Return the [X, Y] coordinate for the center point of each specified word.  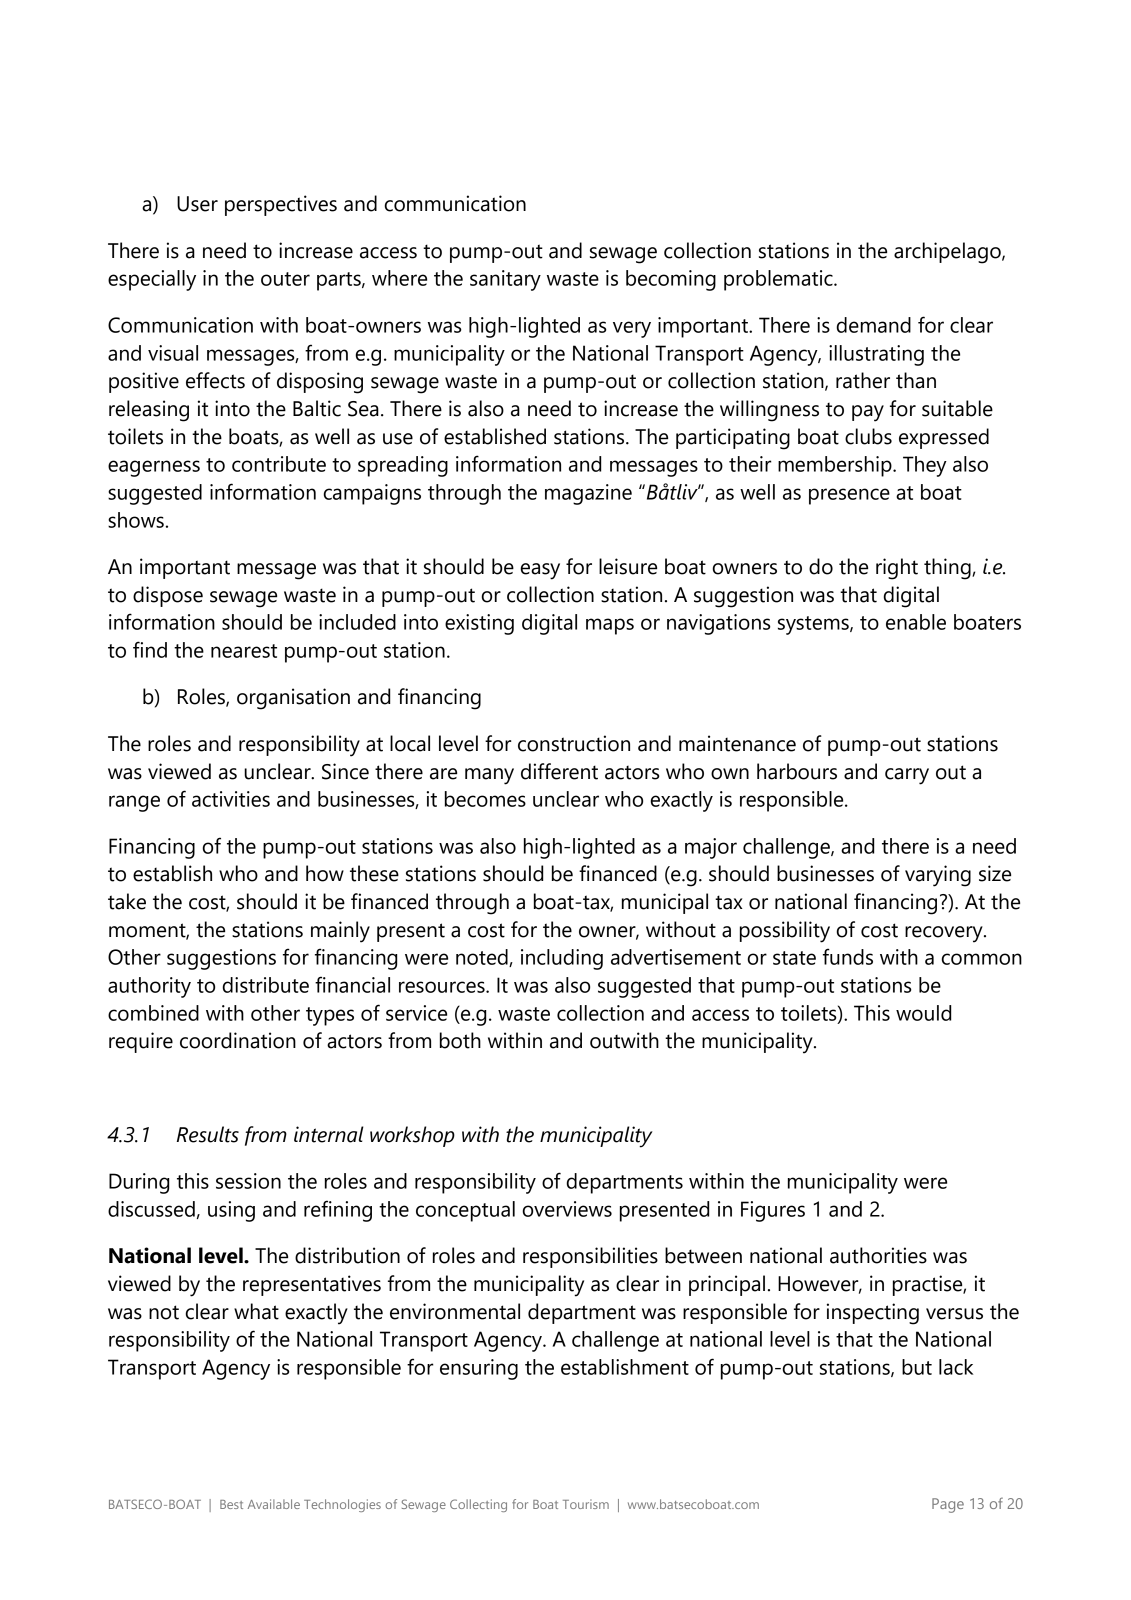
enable [916, 622]
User [197, 204]
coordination [238, 1040]
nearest [244, 651]
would [923, 1013]
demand [873, 325]
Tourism [586, 1504]
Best [231, 1504]
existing [479, 624]
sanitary [505, 280]
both [460, 1040]
